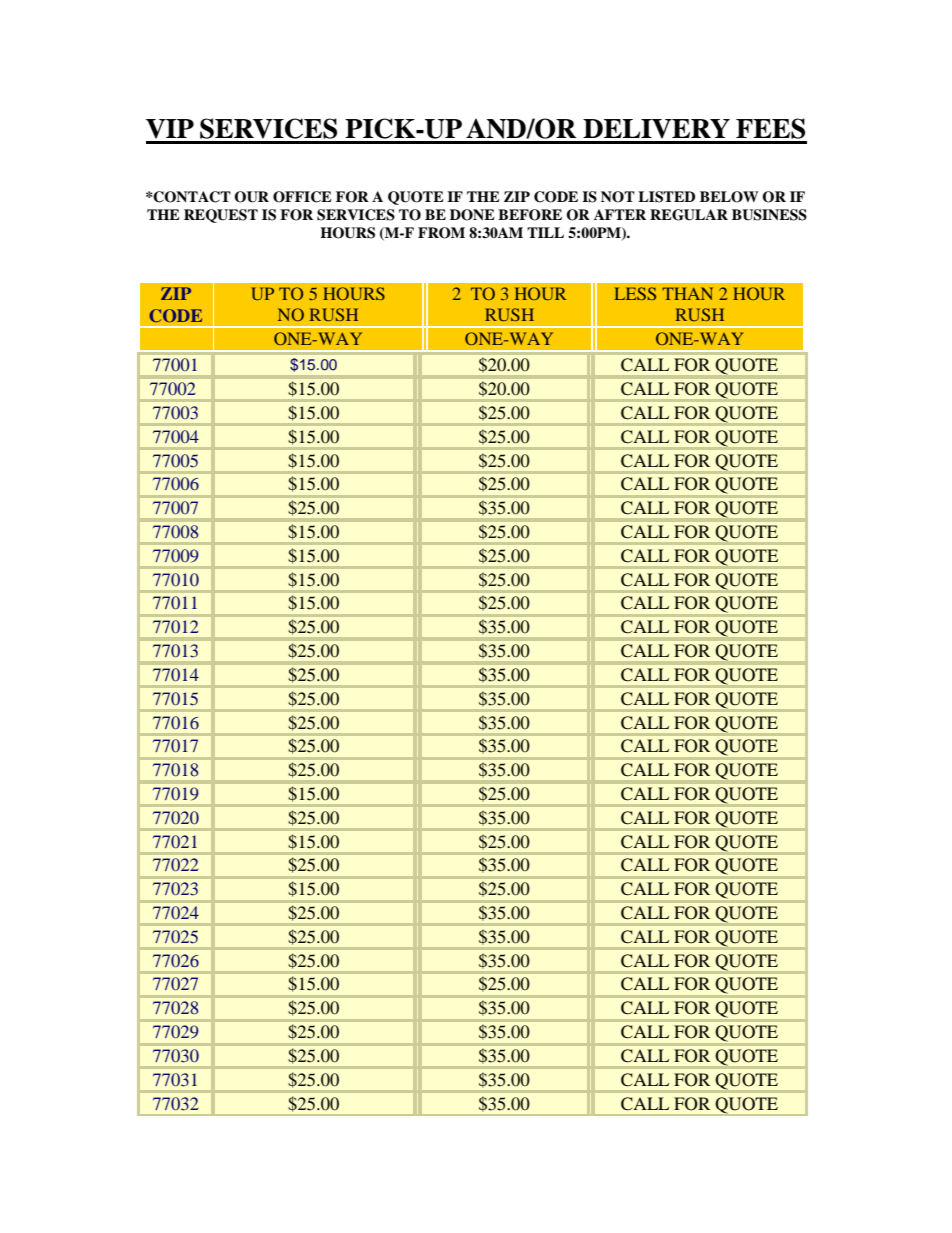 Image resolution: width=952 pixels, height=1233 pixels. What do you see at coordinates (689, 215) in the document?
I see `REGULAR` at bounding box center [689, 215].
